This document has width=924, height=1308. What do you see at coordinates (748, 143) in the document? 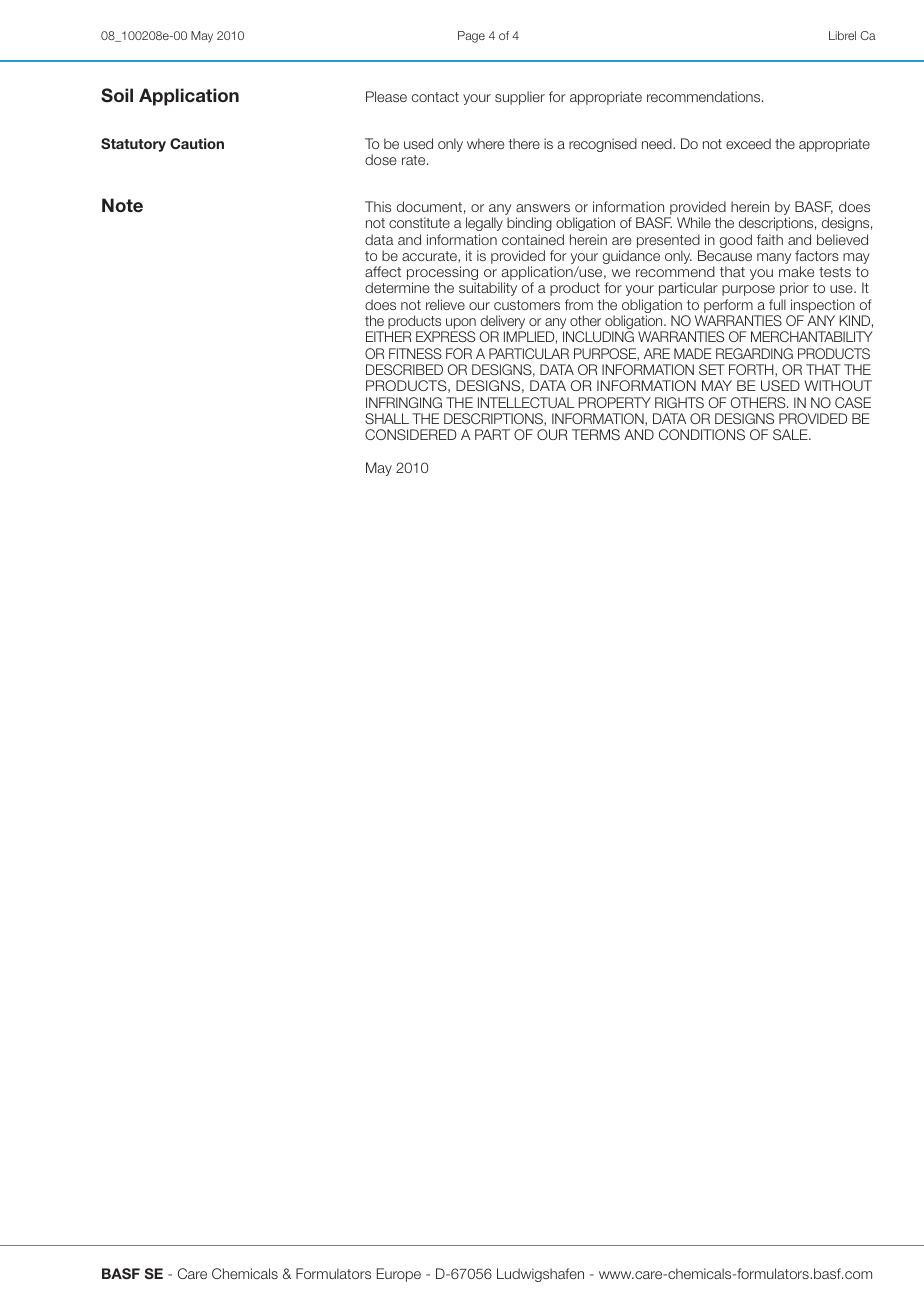
I see `exceed` at bounding box center [748, 143].
